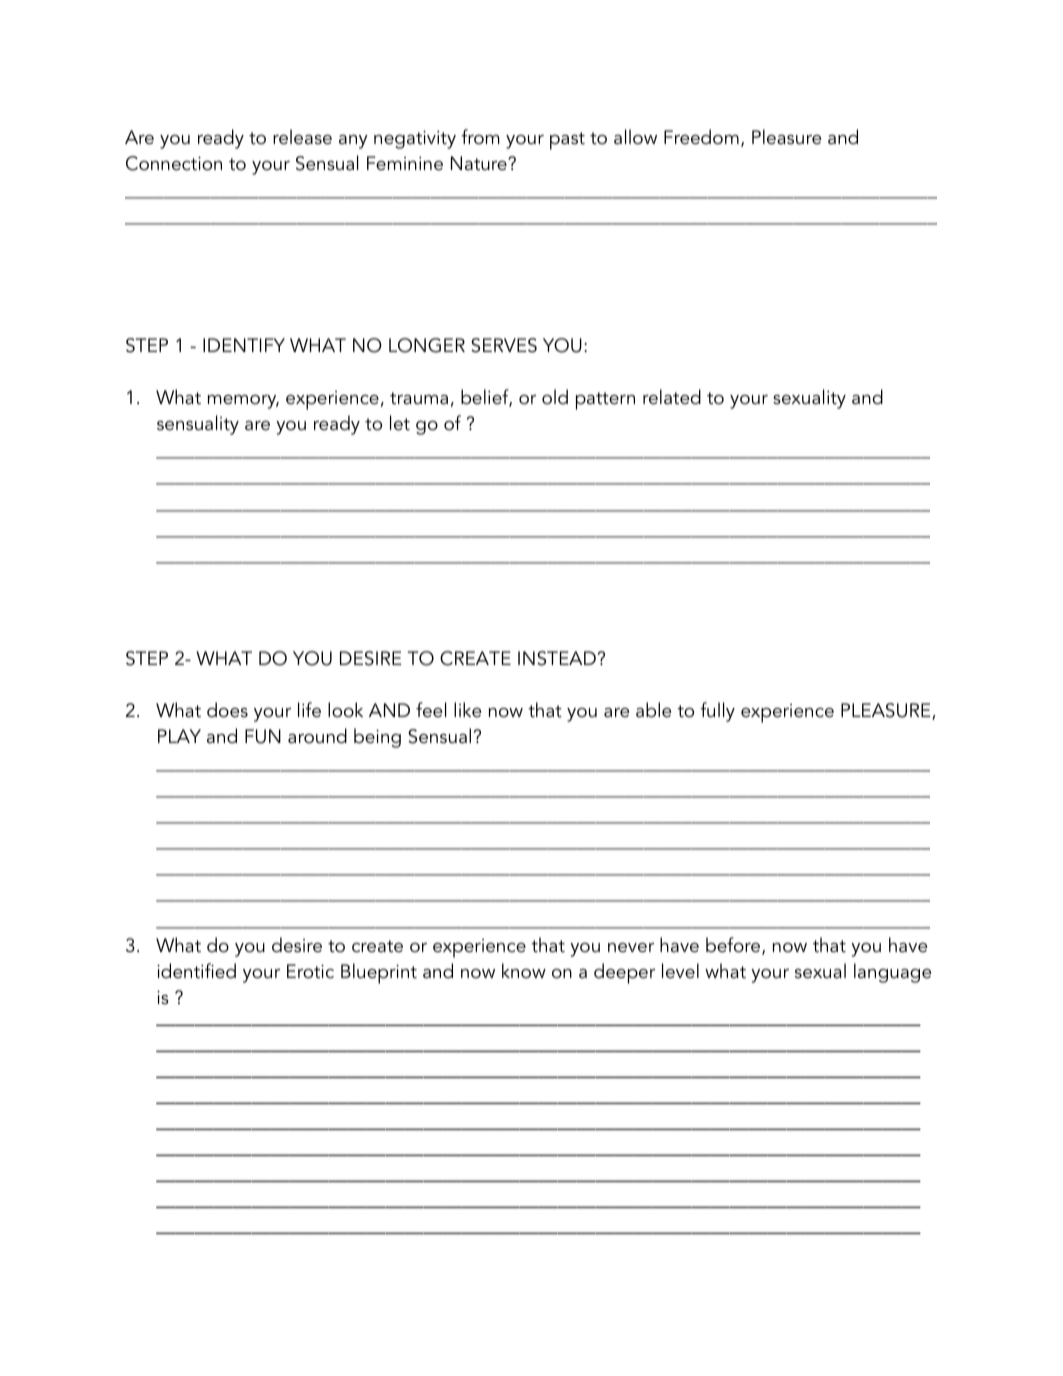 The image size is (1063, 1376). What do you see at coordinates (302, 137) in the document?
I see `release` at bounding box center [302, 137].
